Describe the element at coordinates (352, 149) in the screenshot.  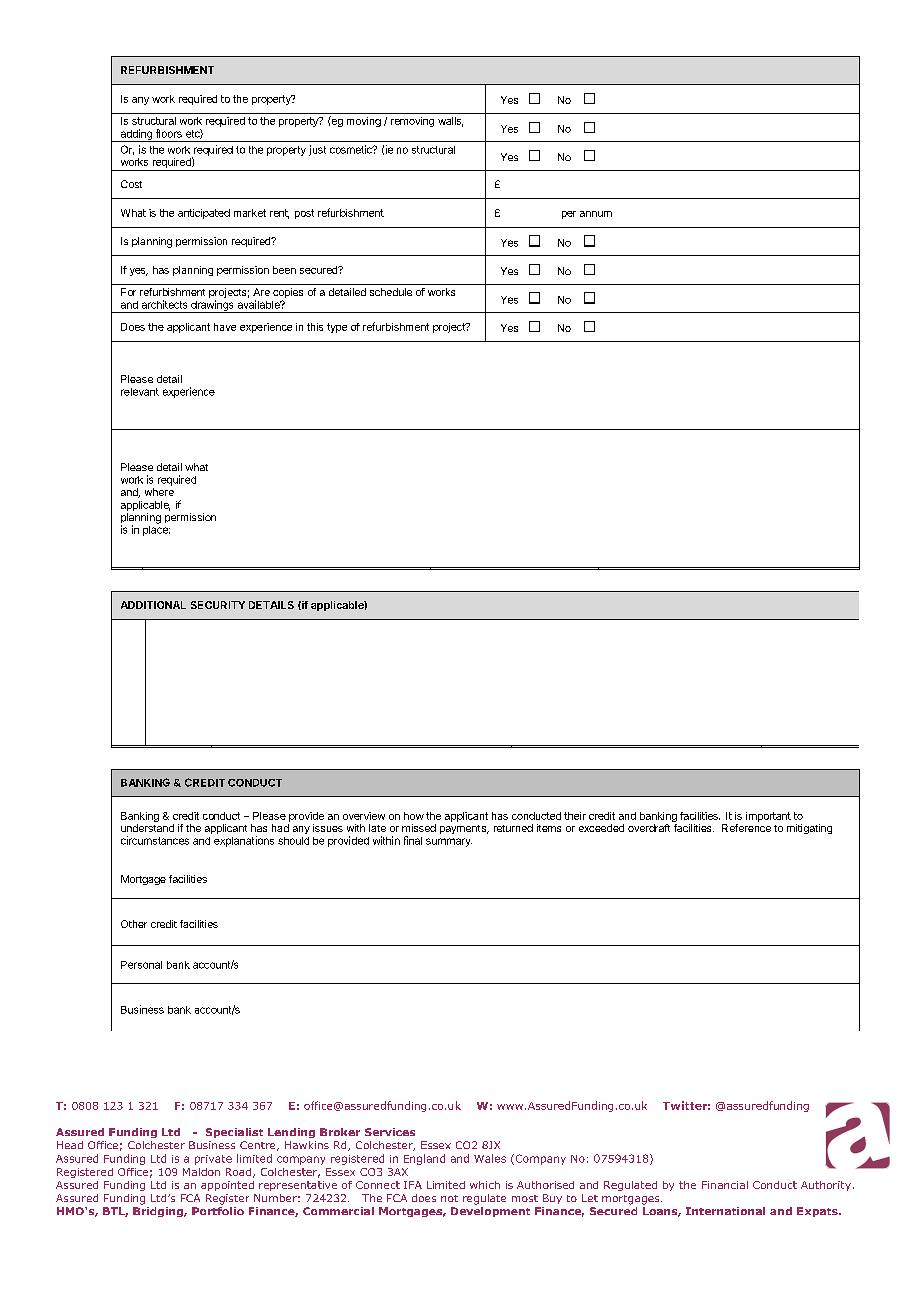
I see `cosmetic` at that location.
